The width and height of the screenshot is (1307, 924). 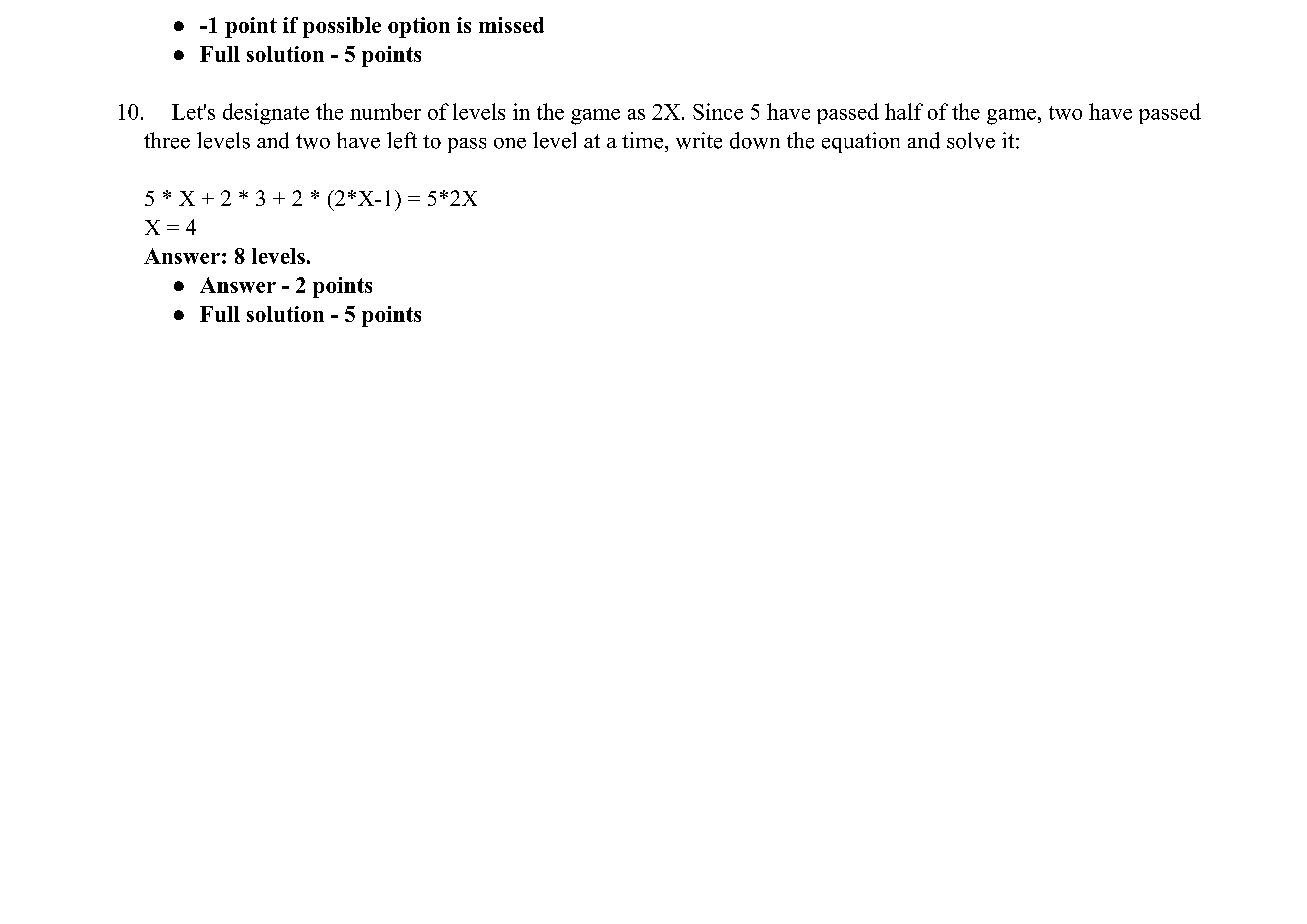 What do you see at coordinates (419, 27) in the screenshot?
I see `option` at bounding box center [419, 27].
